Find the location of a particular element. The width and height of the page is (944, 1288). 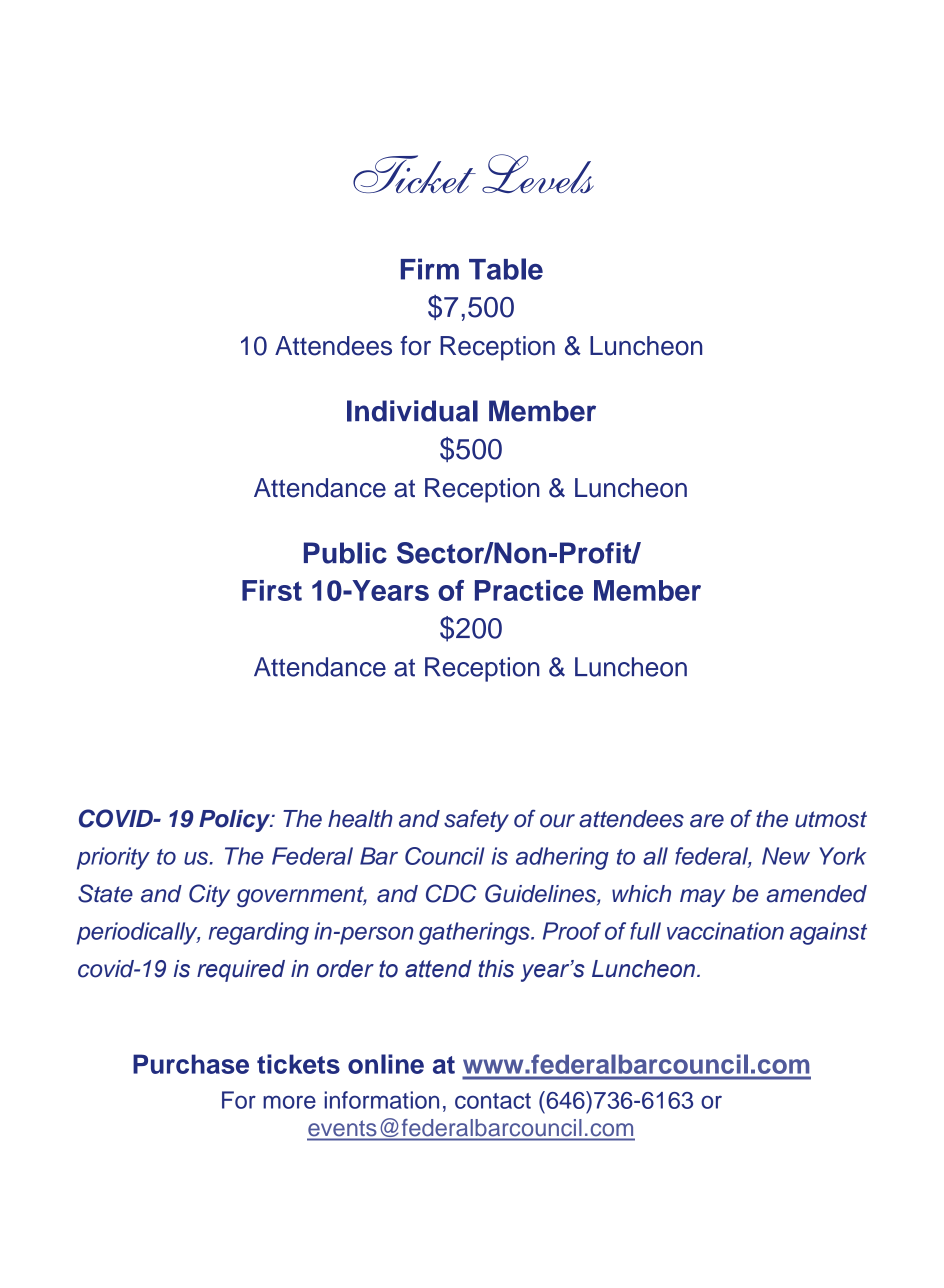

Table is located at coordinates (506, 269).
